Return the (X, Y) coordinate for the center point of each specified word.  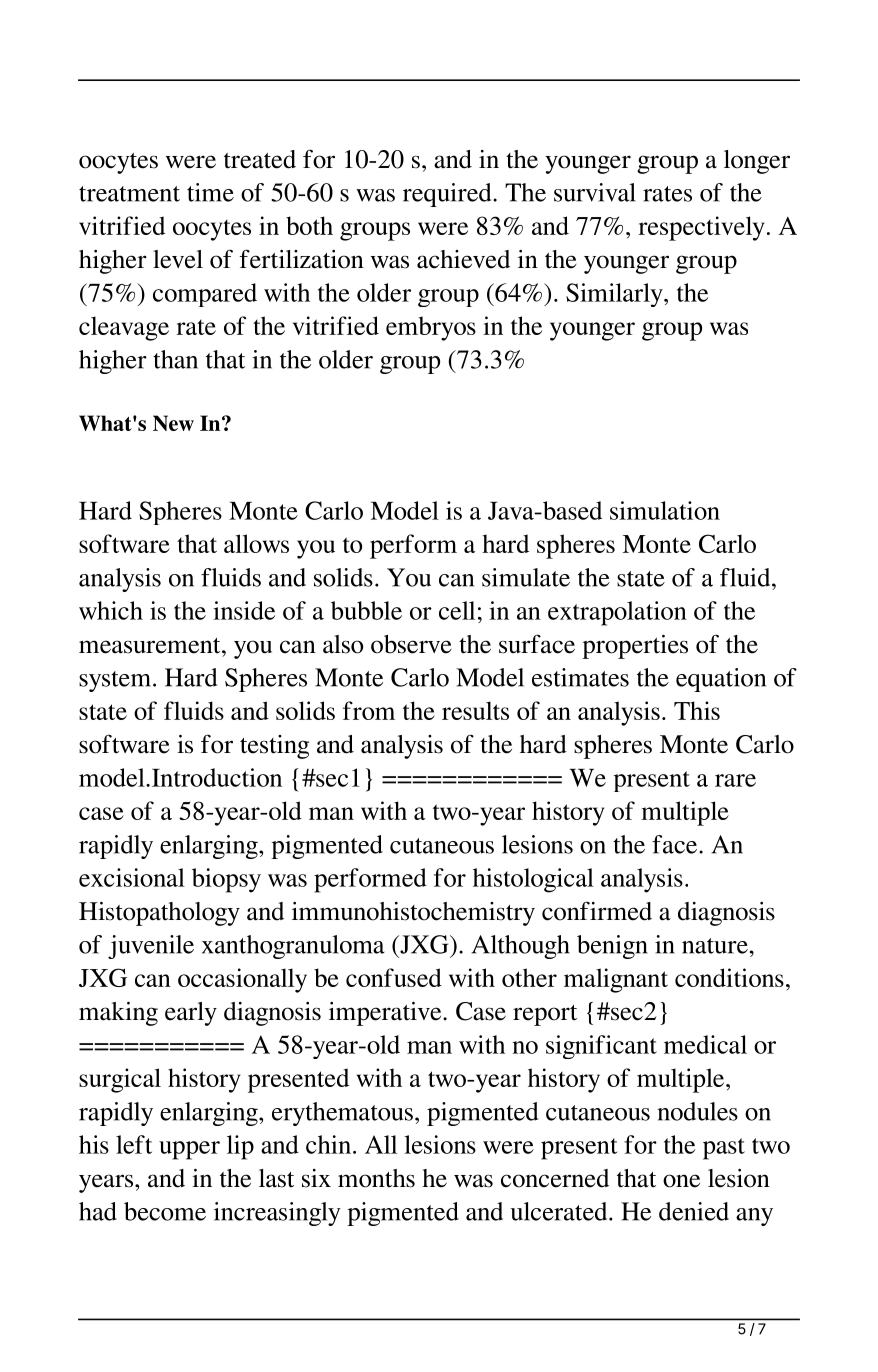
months (376, 1178)
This (697, 710)
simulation (665, 510)
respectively (701, 228)
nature (715, 946)
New (173, 423)
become (165, 1211)
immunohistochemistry (413, 914)
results (475, 710)
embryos (431, 328)
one (681, 1181)
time (210, 192)
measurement (151, 646)
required (448, 195)
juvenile (151, 947)
